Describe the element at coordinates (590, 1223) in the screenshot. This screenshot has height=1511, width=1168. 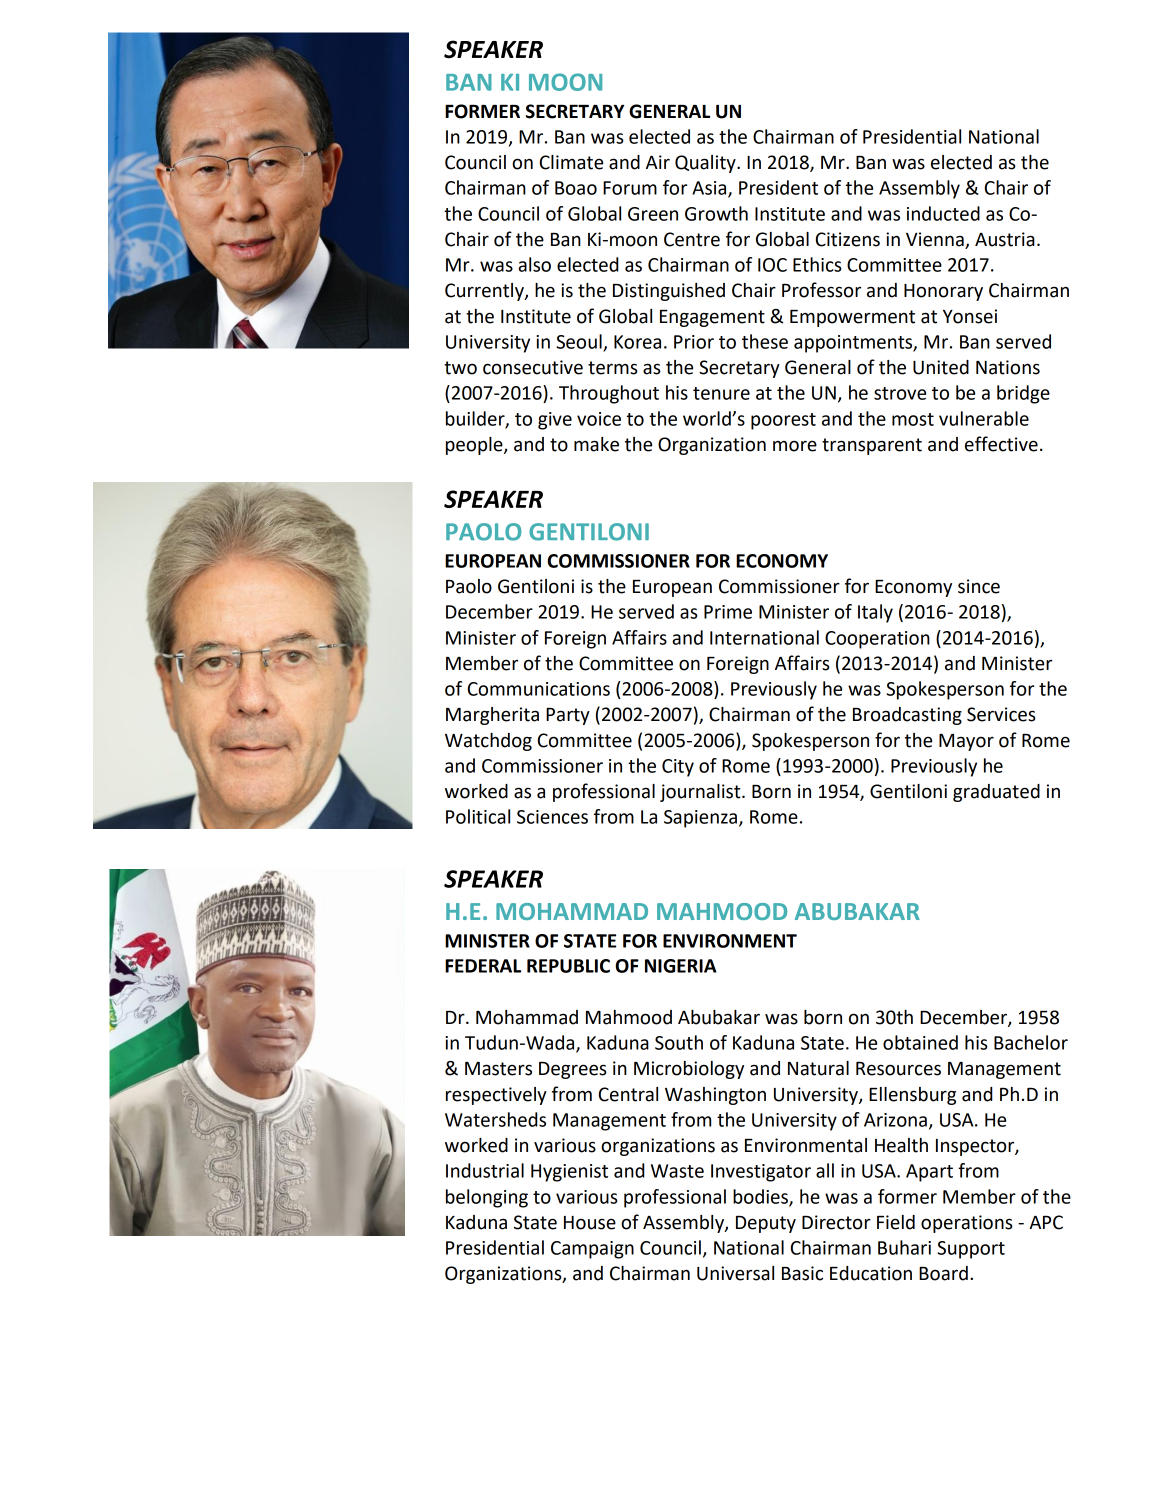
I see `House` at that location.
